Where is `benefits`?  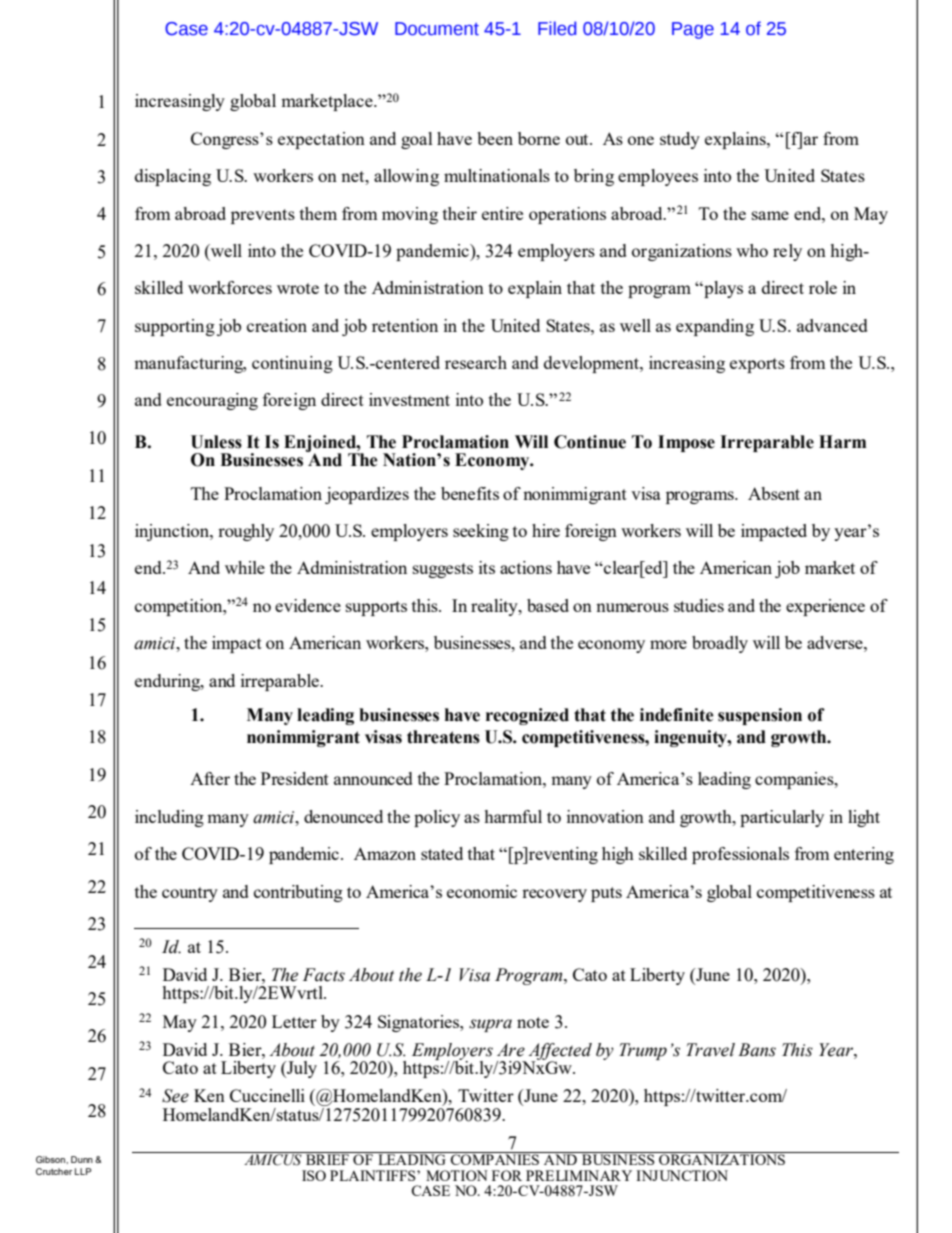 benefits is located at coordinates (470, 493).
